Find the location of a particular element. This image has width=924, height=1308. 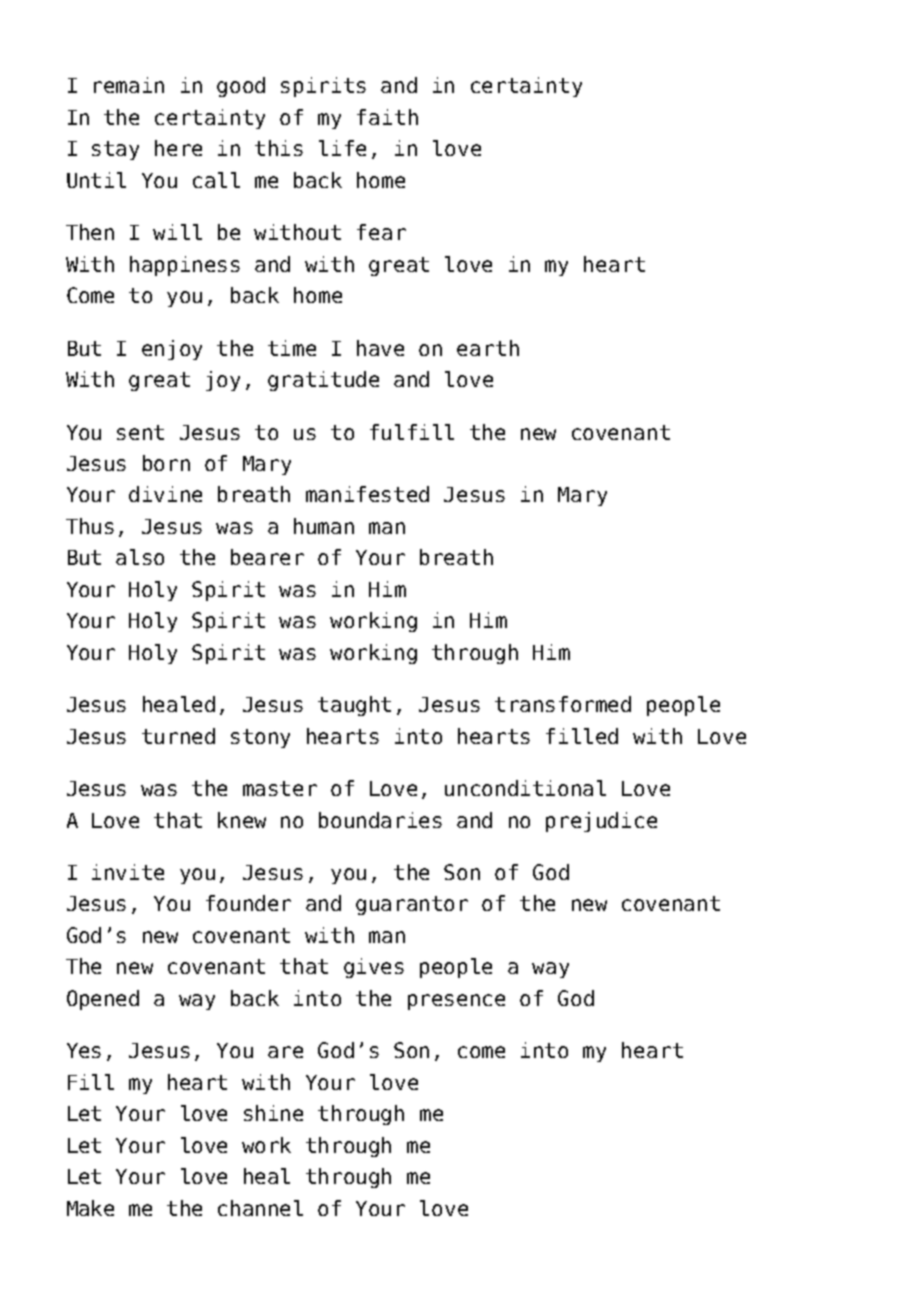

taught is located at coordinates (354, 706).
